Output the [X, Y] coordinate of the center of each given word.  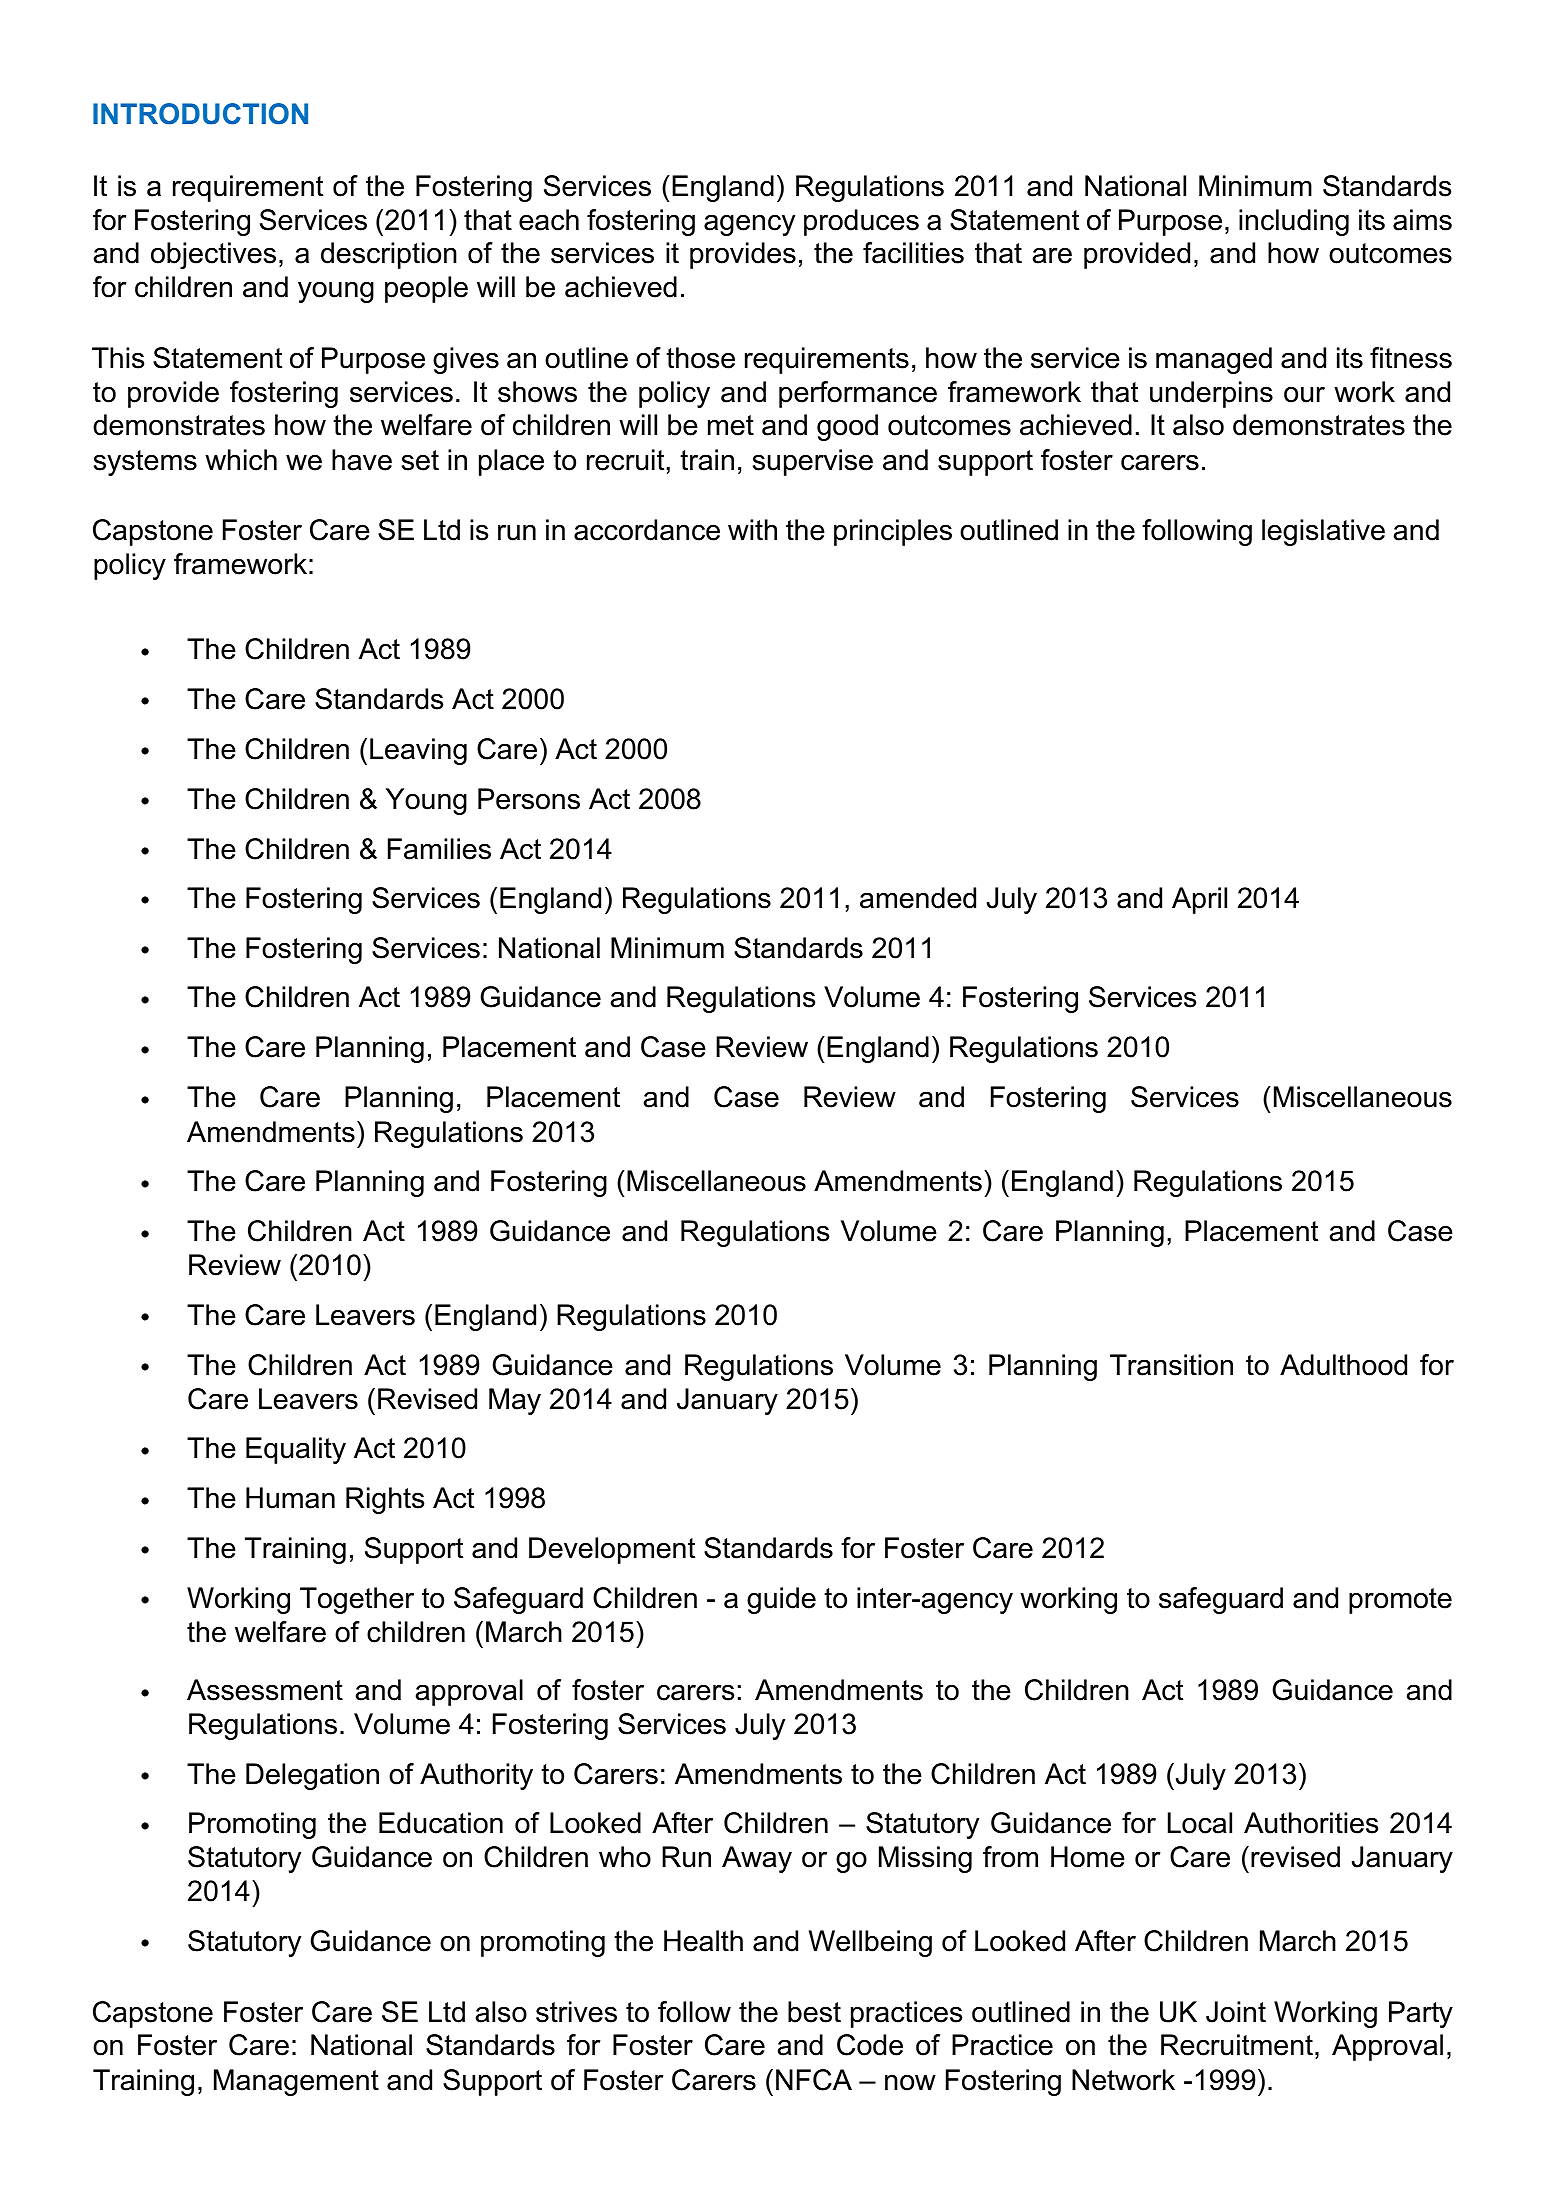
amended [918, 898]
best [814, 2012]
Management [296, 2082]
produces [861, 222]
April [1199, 900]
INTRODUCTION [200, 114]
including [1294, 222]
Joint [1236, 2012]
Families [439, 849]
